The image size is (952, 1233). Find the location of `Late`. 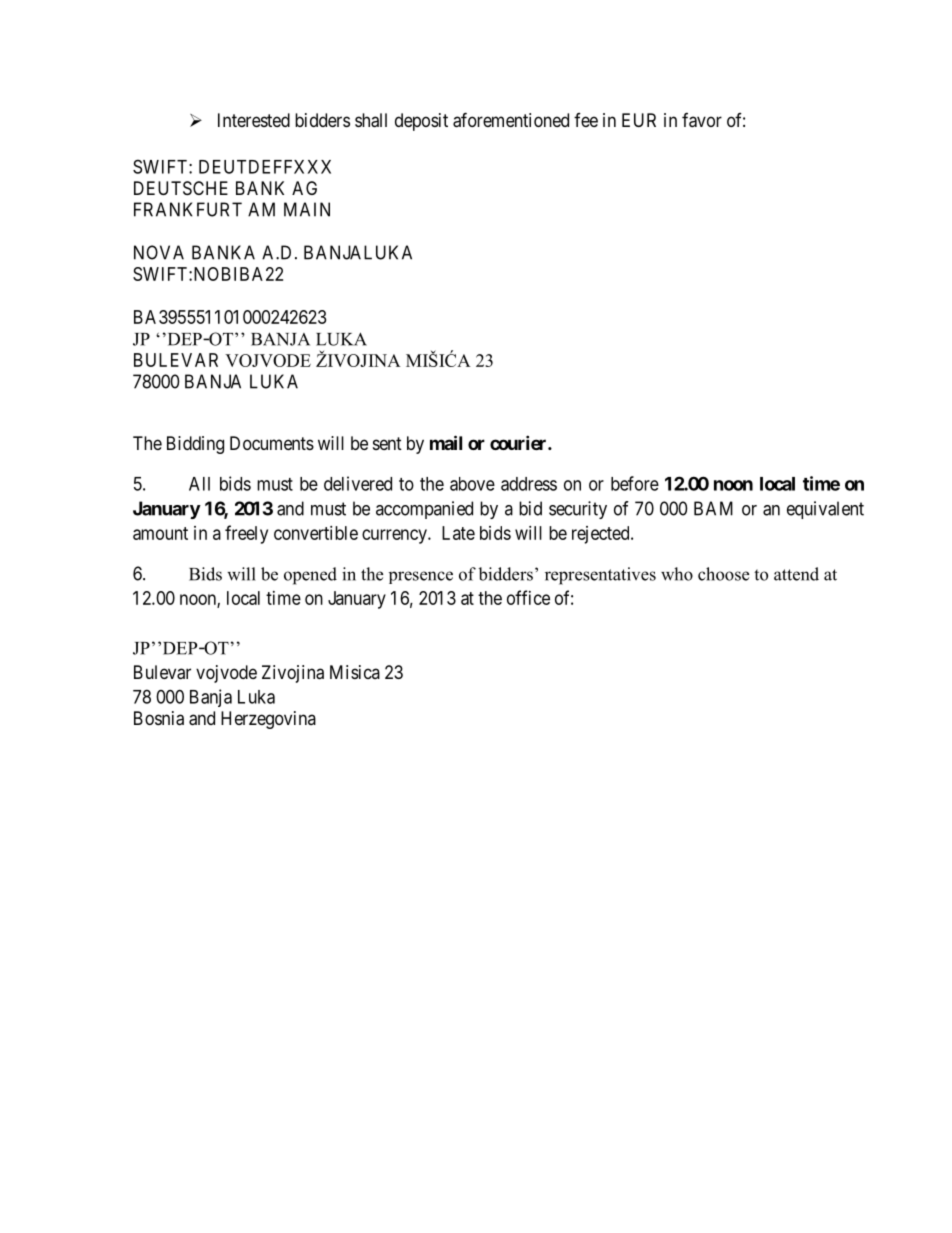

Late is located at coordinates (458, 533).
